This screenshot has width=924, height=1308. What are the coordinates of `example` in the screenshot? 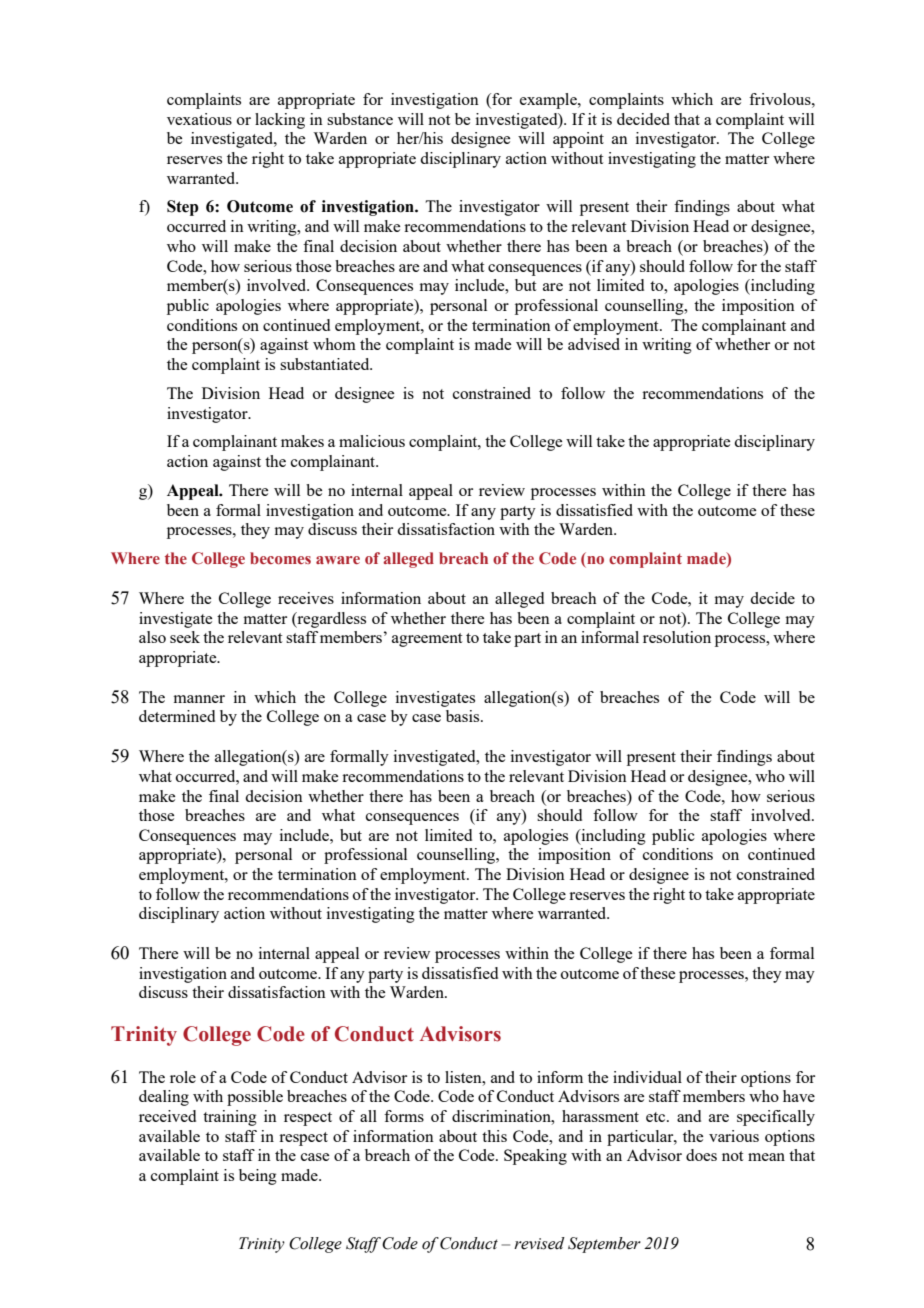 It's located at (549, 101).
